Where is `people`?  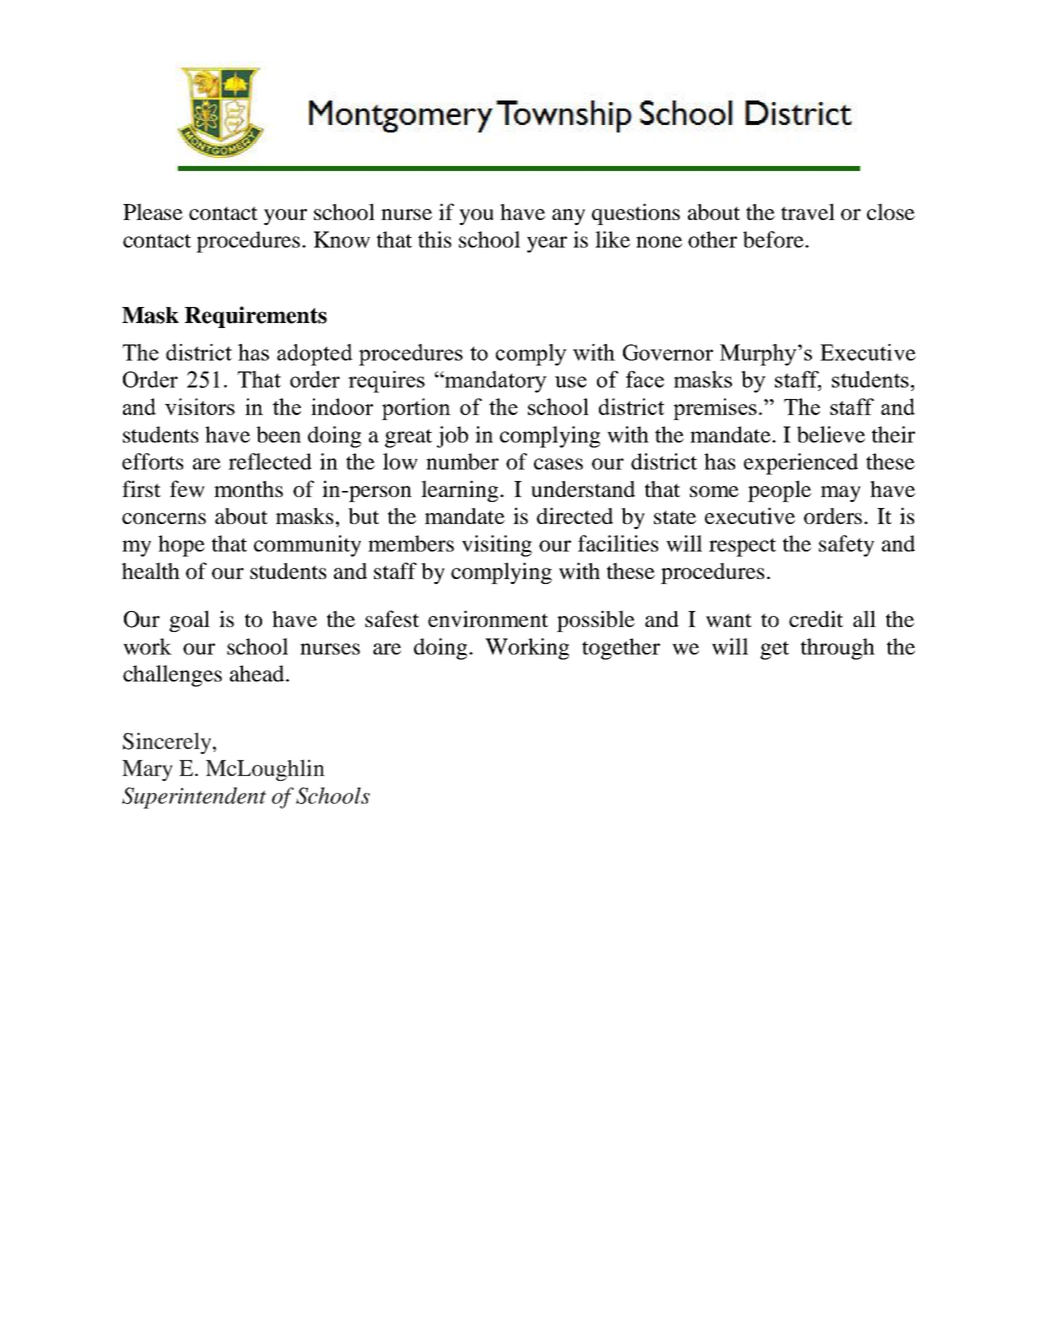 people is located at coordinates (779, 491).
